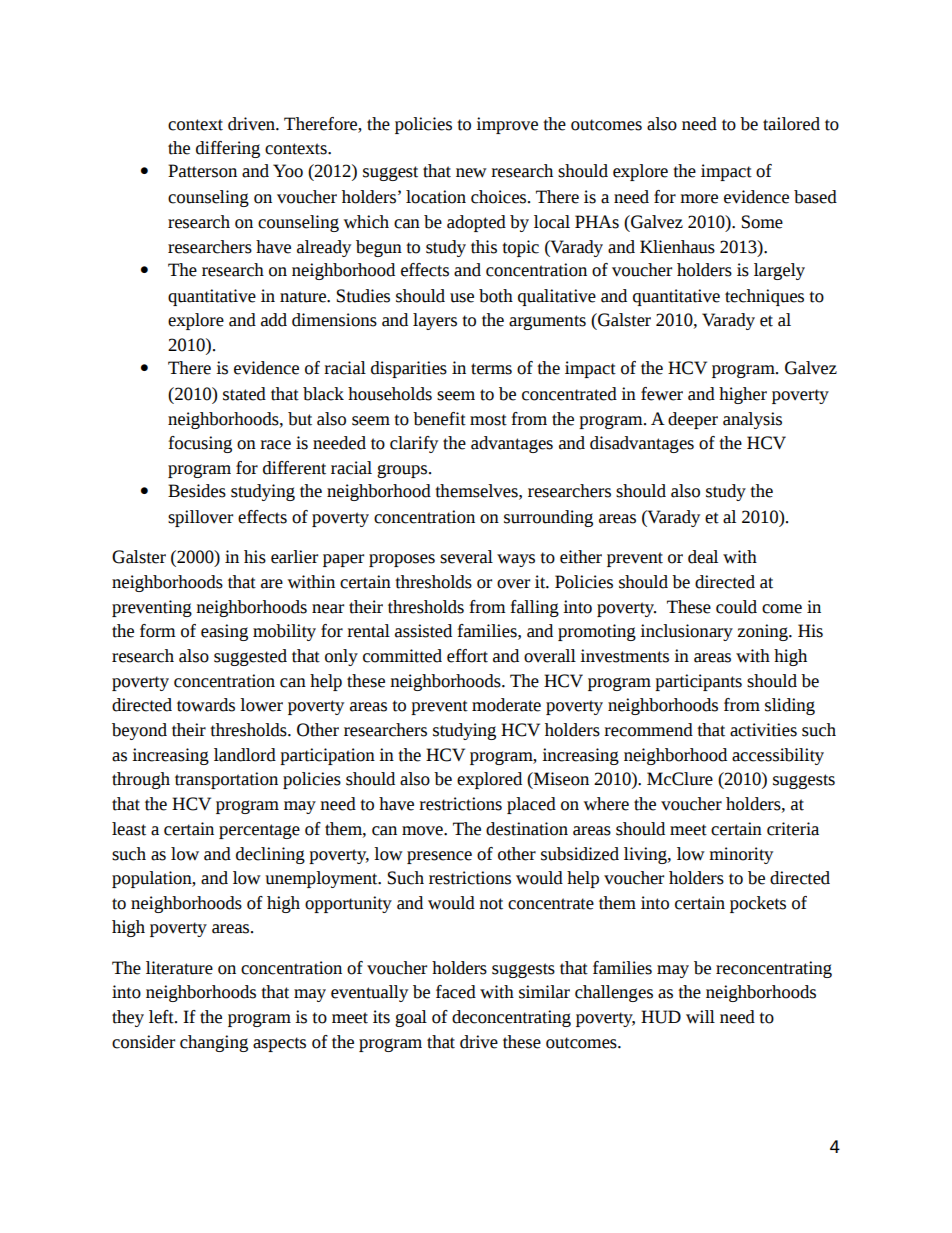 The image size is (952, 1233). I want to click on new, so click(471, 173).
